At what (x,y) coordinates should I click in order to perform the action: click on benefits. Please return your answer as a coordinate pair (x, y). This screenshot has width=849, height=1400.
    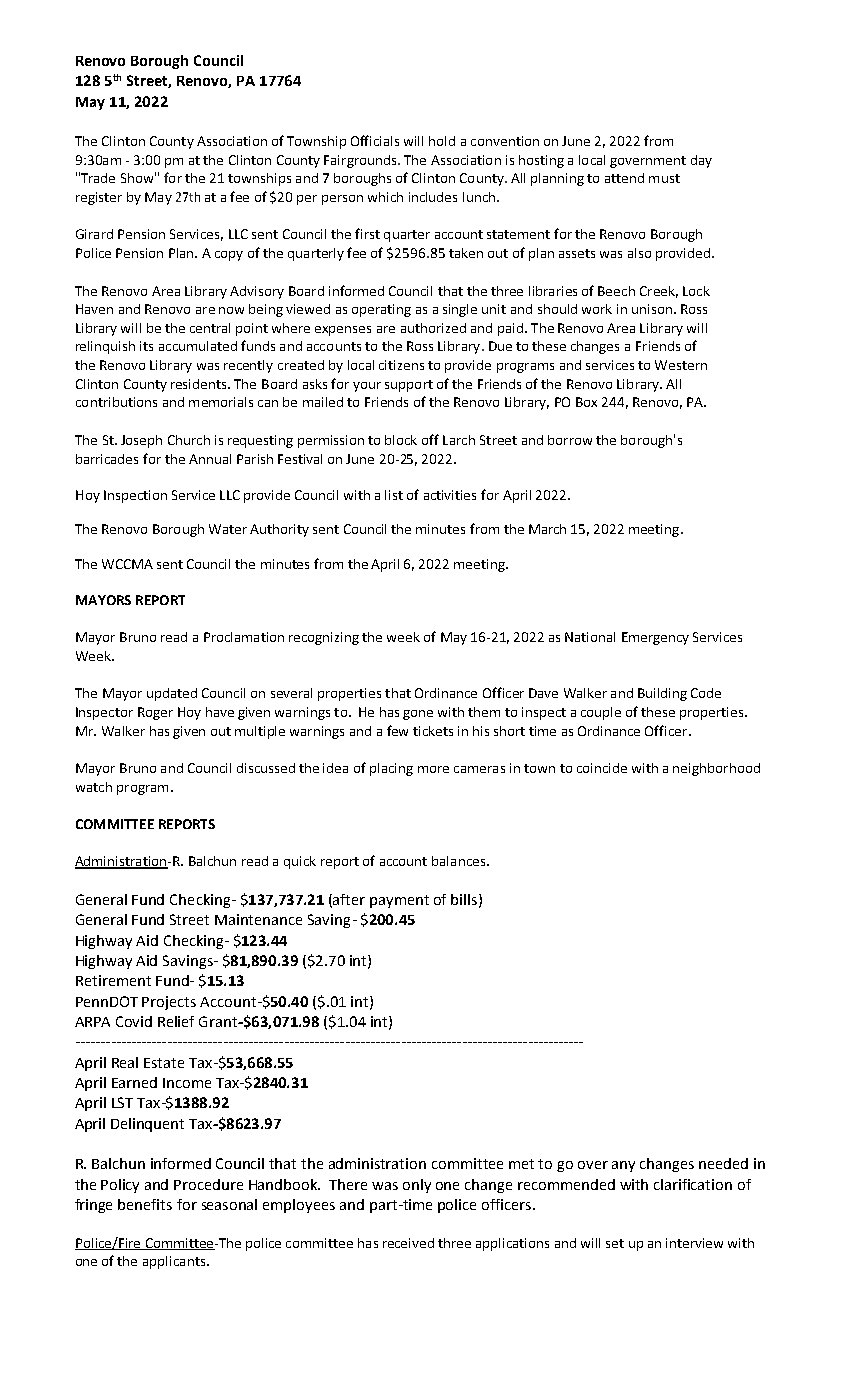
    Looking at the image, I should click on (145, 1204).
